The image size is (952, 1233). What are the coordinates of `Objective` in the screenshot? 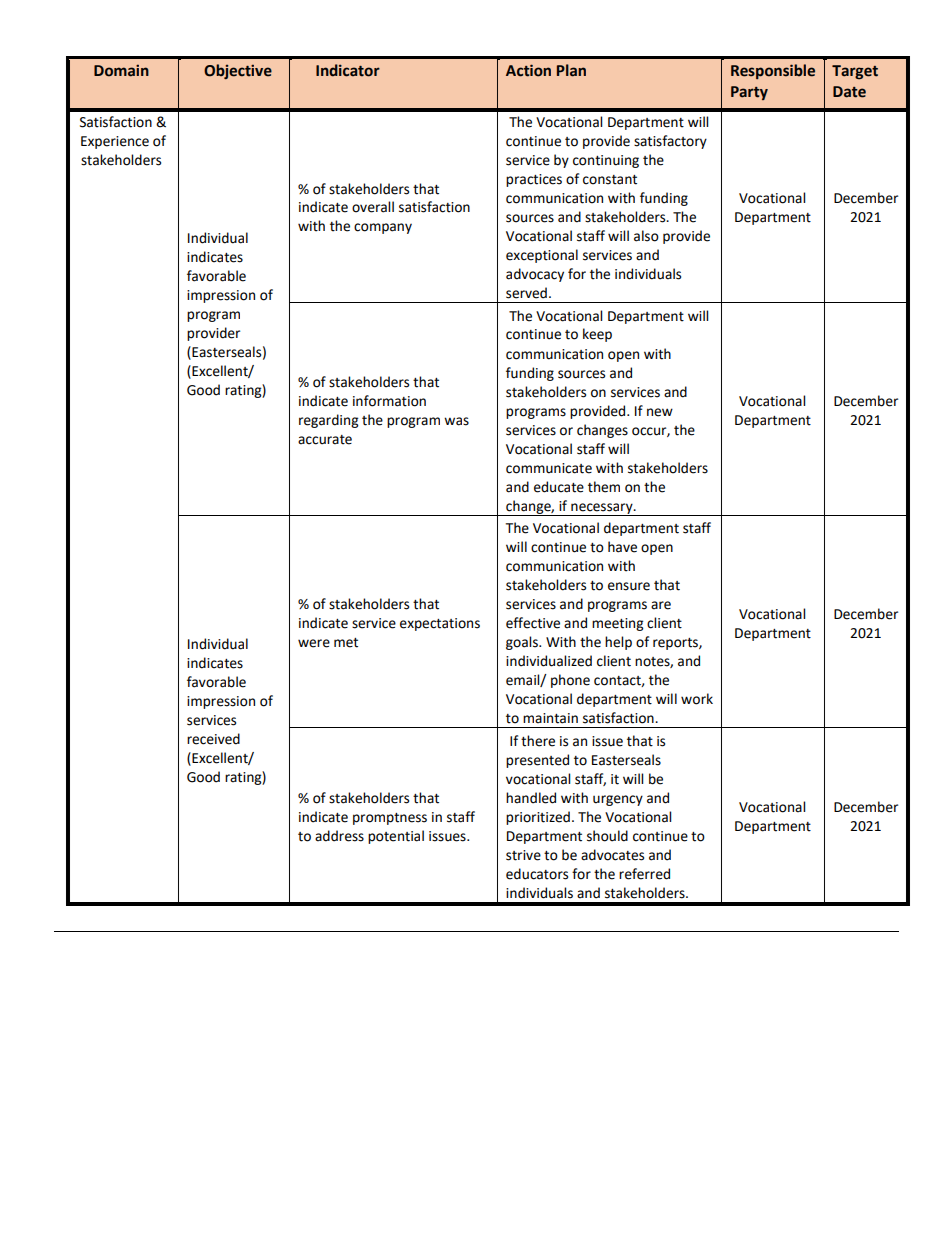 It's located at (238, 71).
